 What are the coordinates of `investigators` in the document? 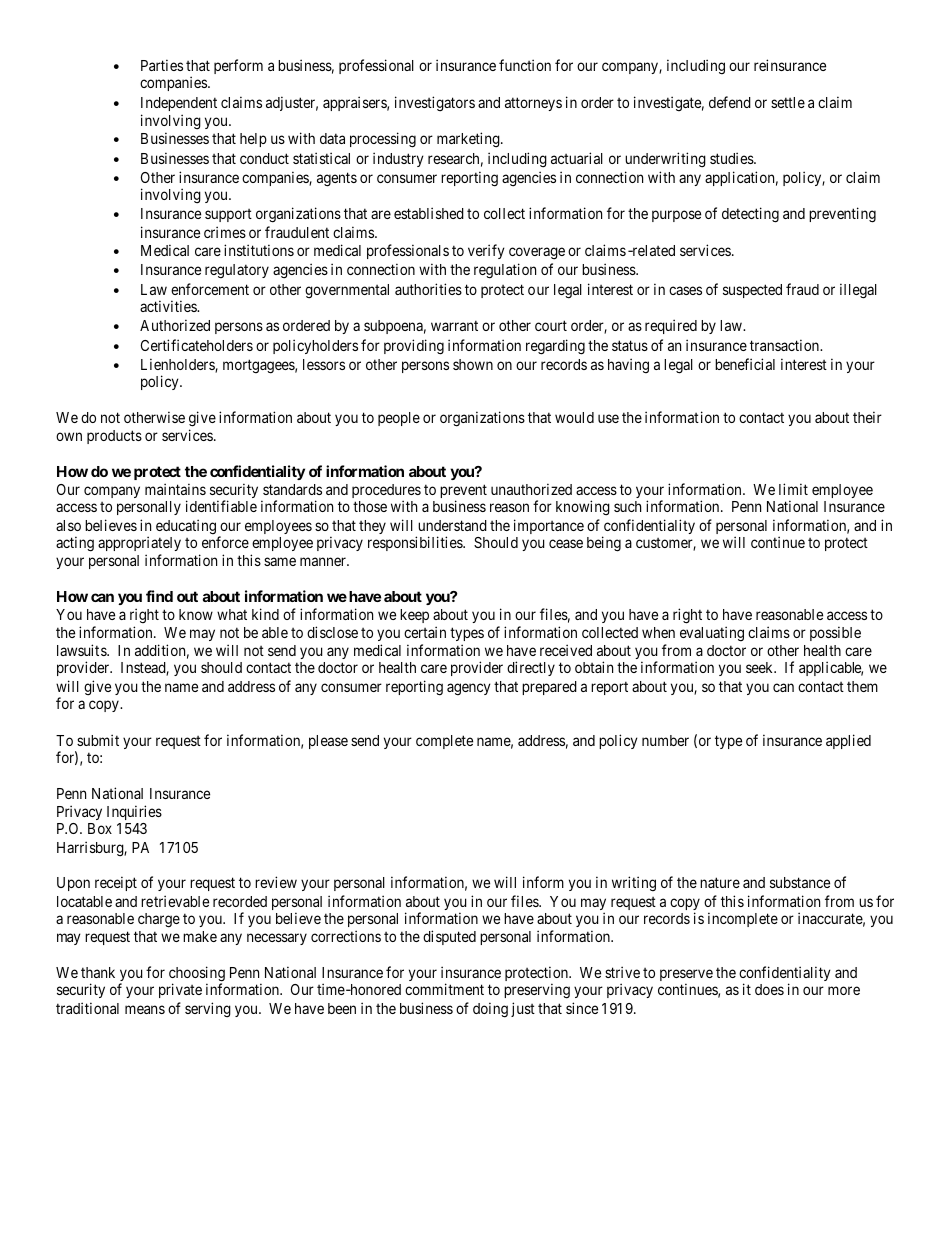 It's located at (435, 104).
